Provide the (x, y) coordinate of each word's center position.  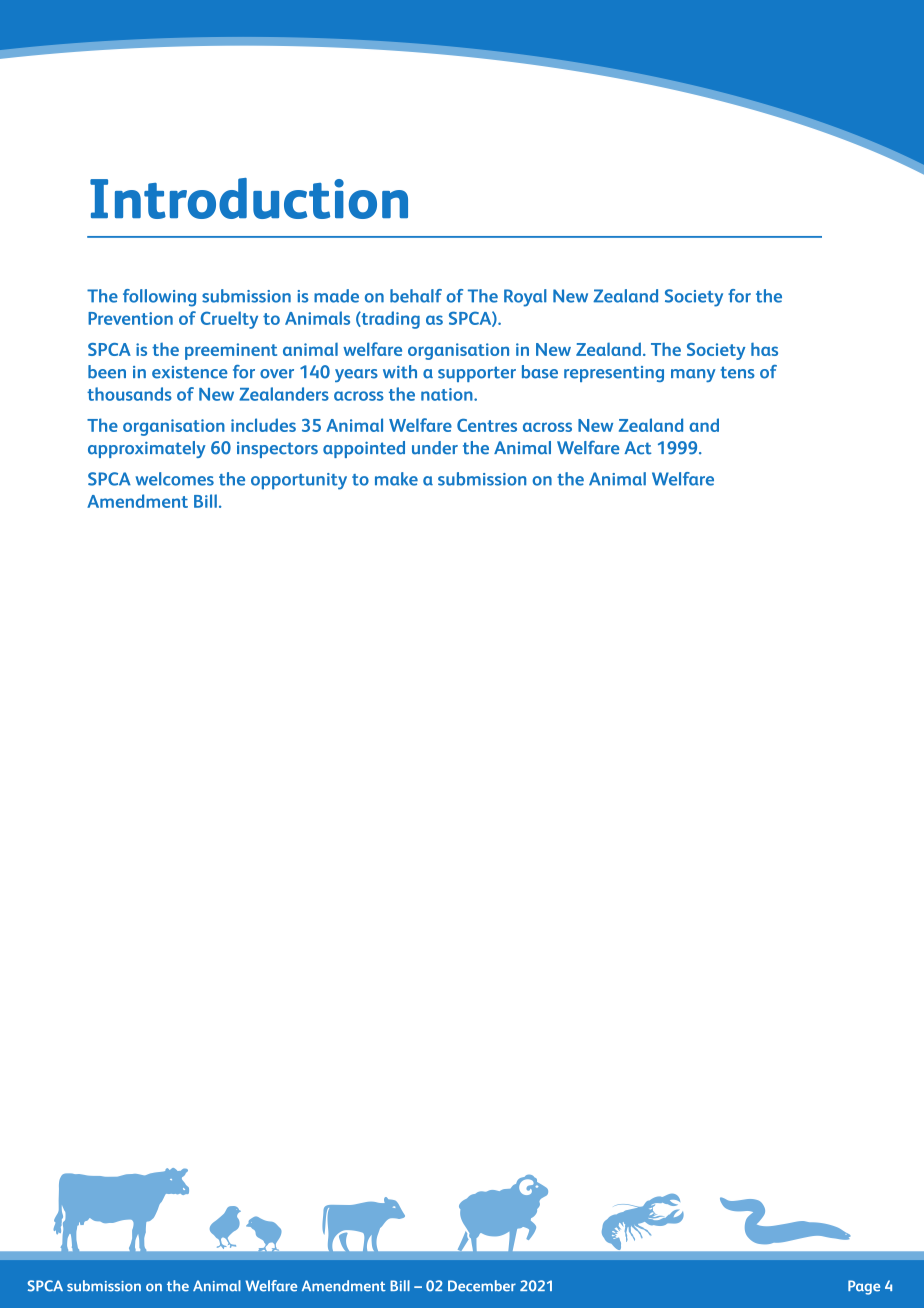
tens (738, 372)
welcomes (175, 479)
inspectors (277, 450)
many (693, 375)
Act (638, 448)
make (396, 479)
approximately (147, 449)
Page (864, 1287)
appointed (364, 449)
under (435, 448)
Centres (487, 425)
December (482, 1286)
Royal (525, 298)
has (764, 349)
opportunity (299, 481)
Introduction (249, 198)
